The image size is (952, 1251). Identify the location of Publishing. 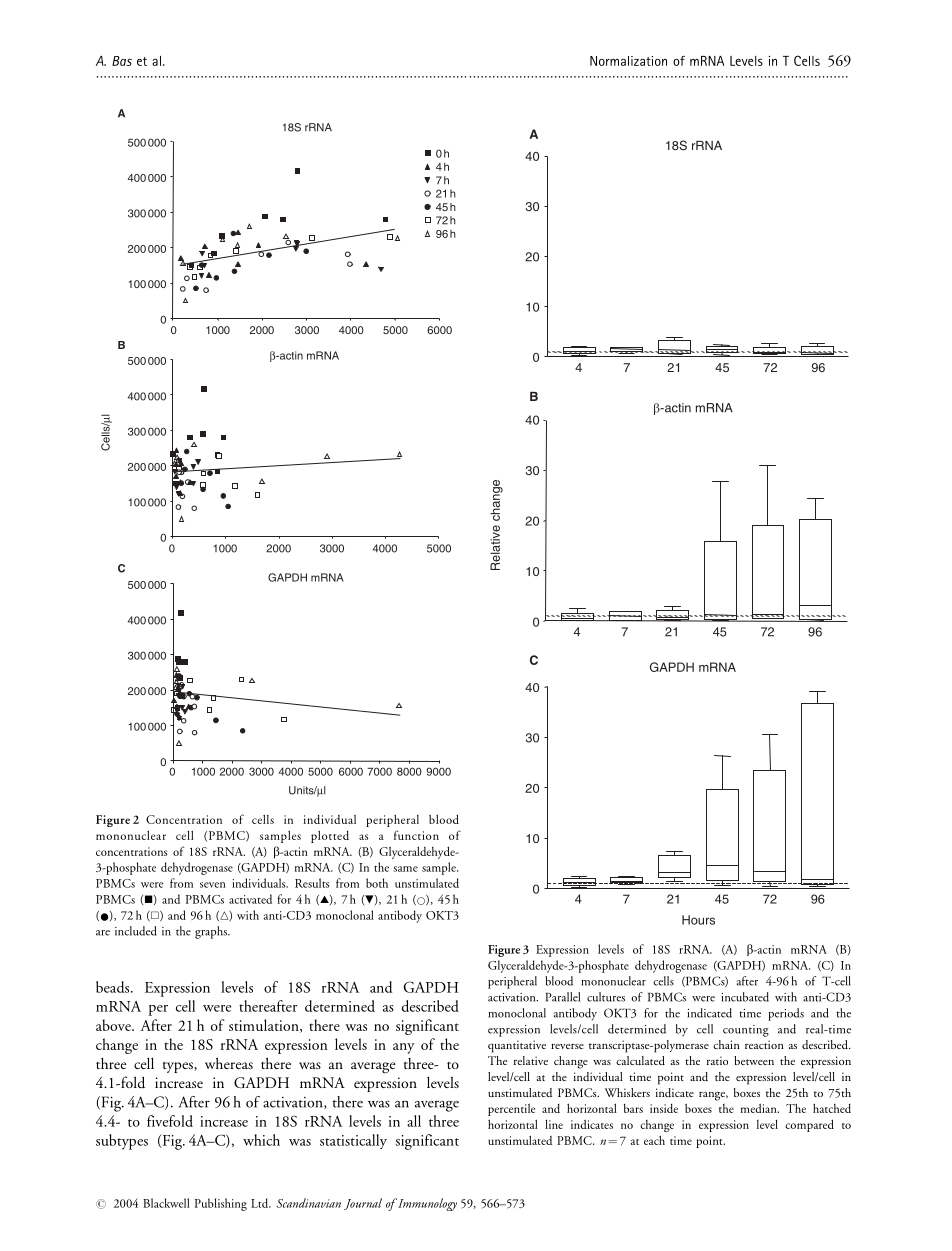
(221, 1204).
